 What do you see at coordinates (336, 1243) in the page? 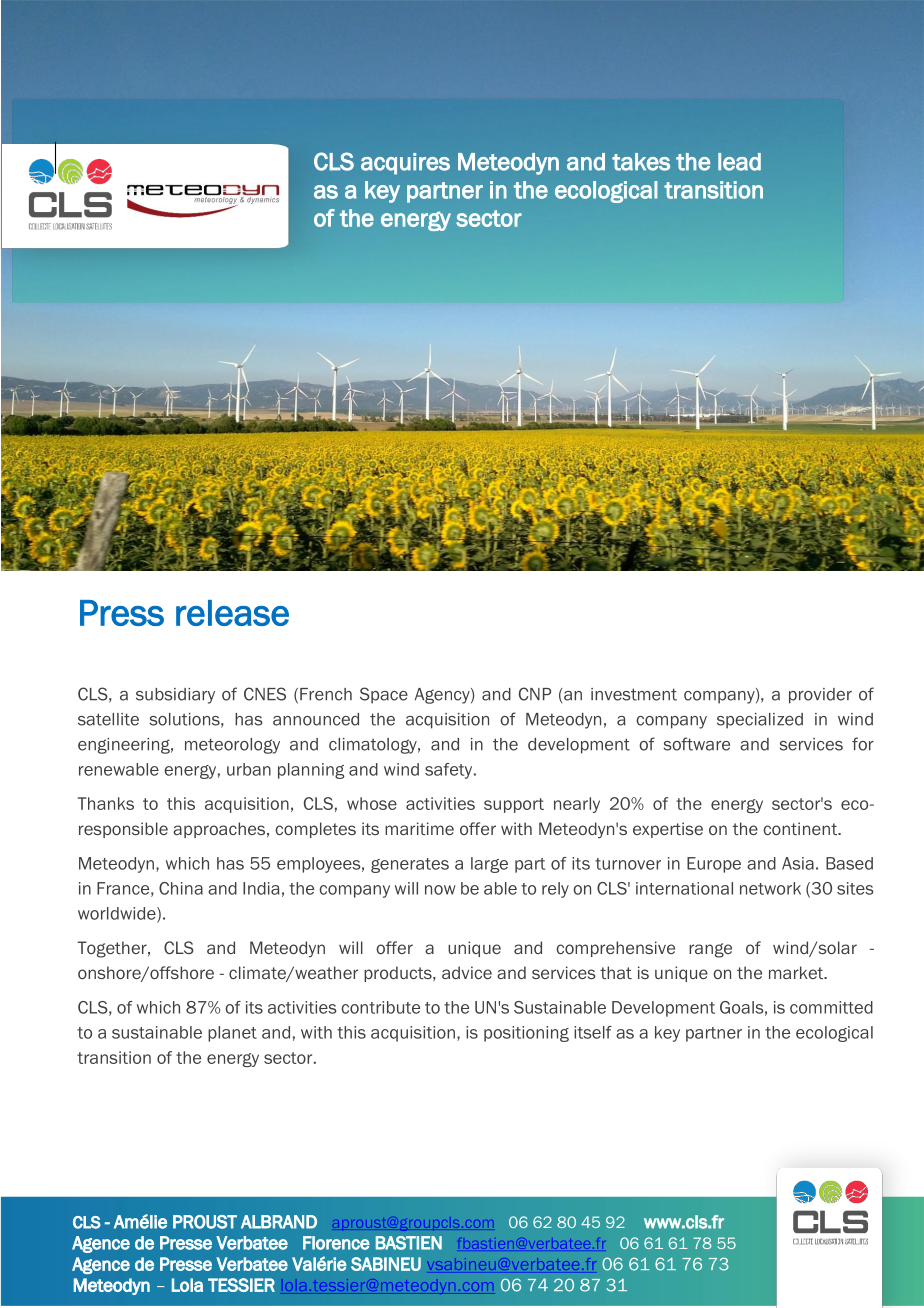
I see `Florence` at bounding box center [336, 1243].
